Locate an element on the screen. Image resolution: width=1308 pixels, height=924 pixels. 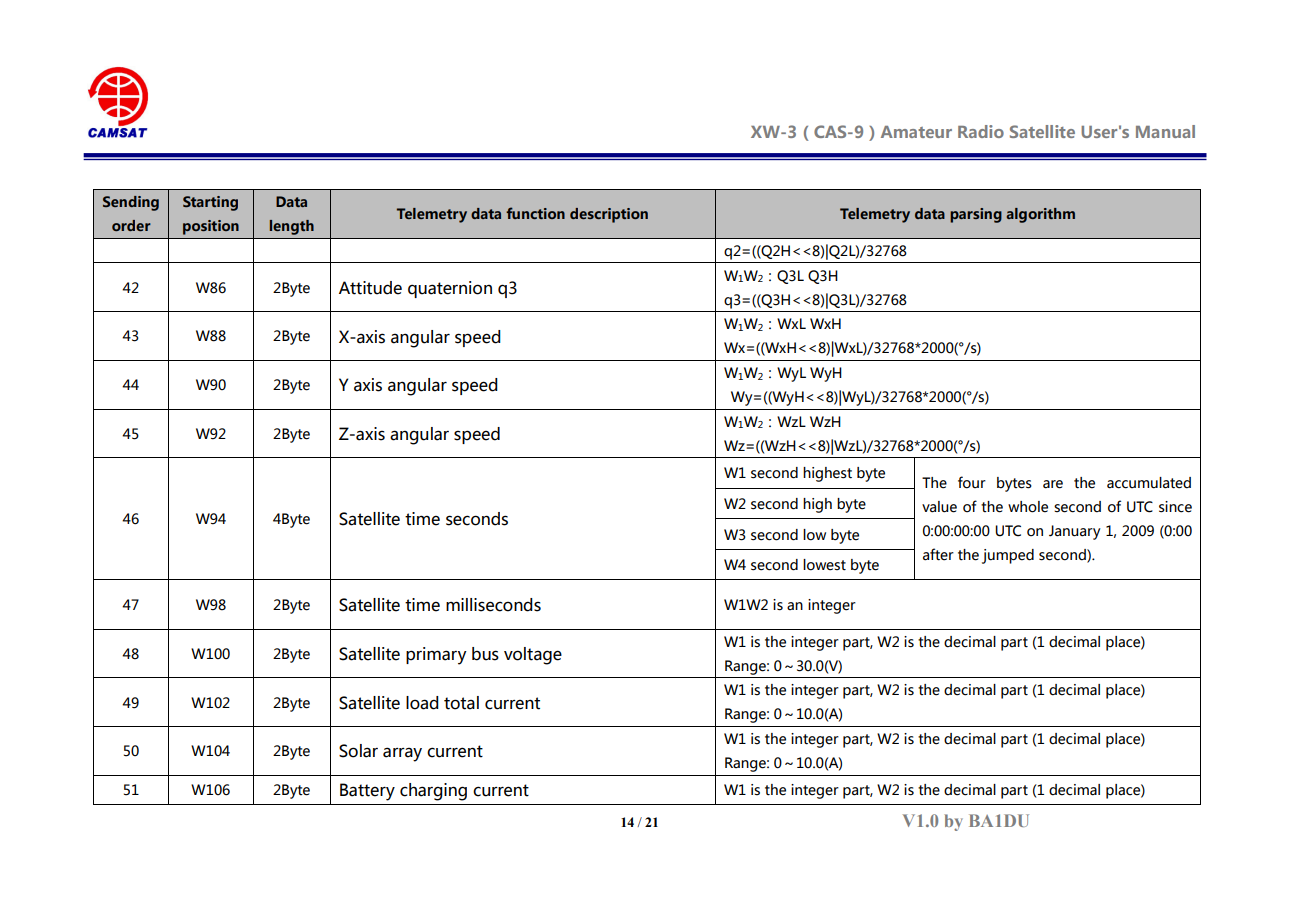
value is located at coordinates (939, 507).
